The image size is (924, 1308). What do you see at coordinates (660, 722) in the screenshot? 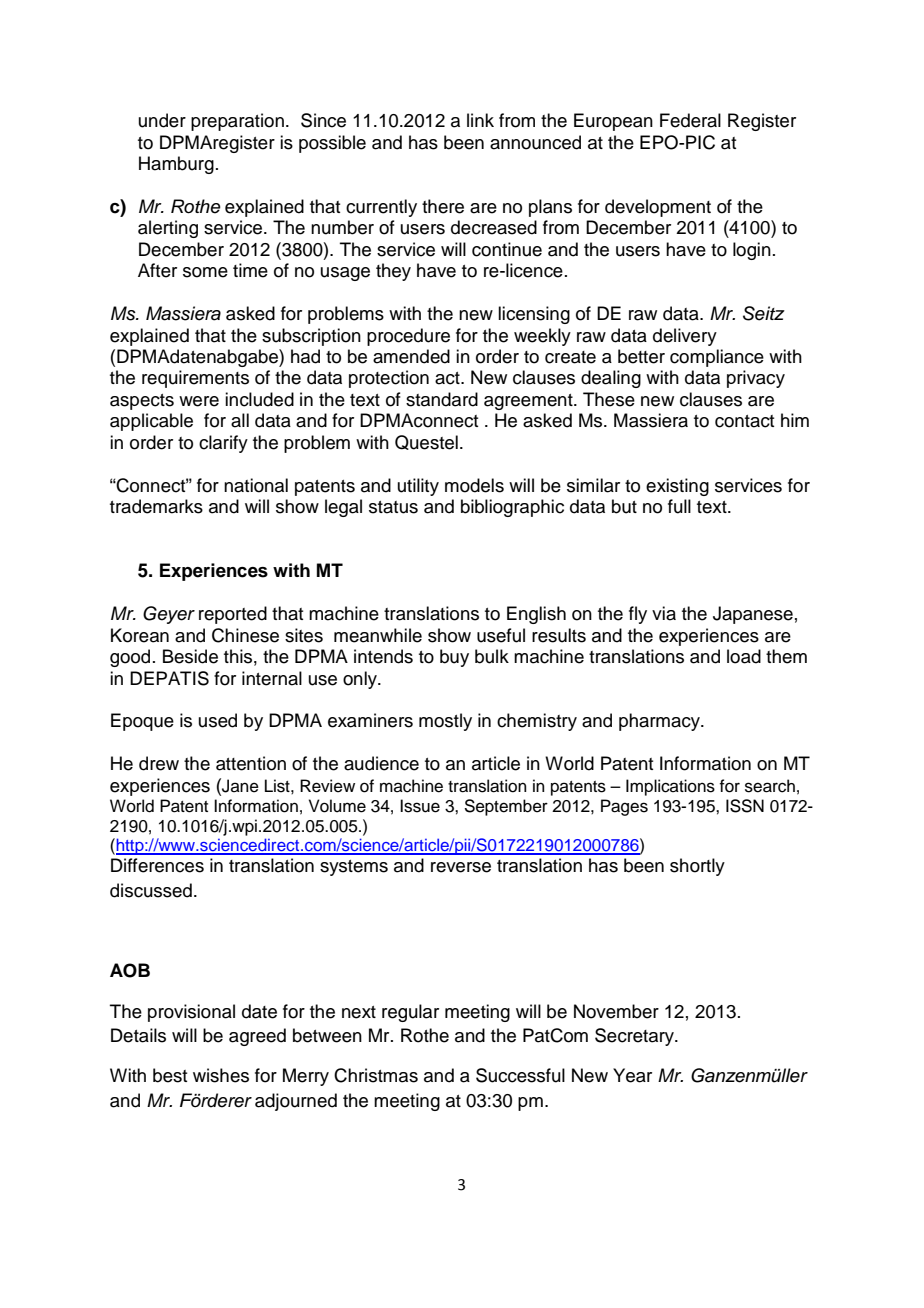
I see `pharmacy` at bounding box center [660, 722].
